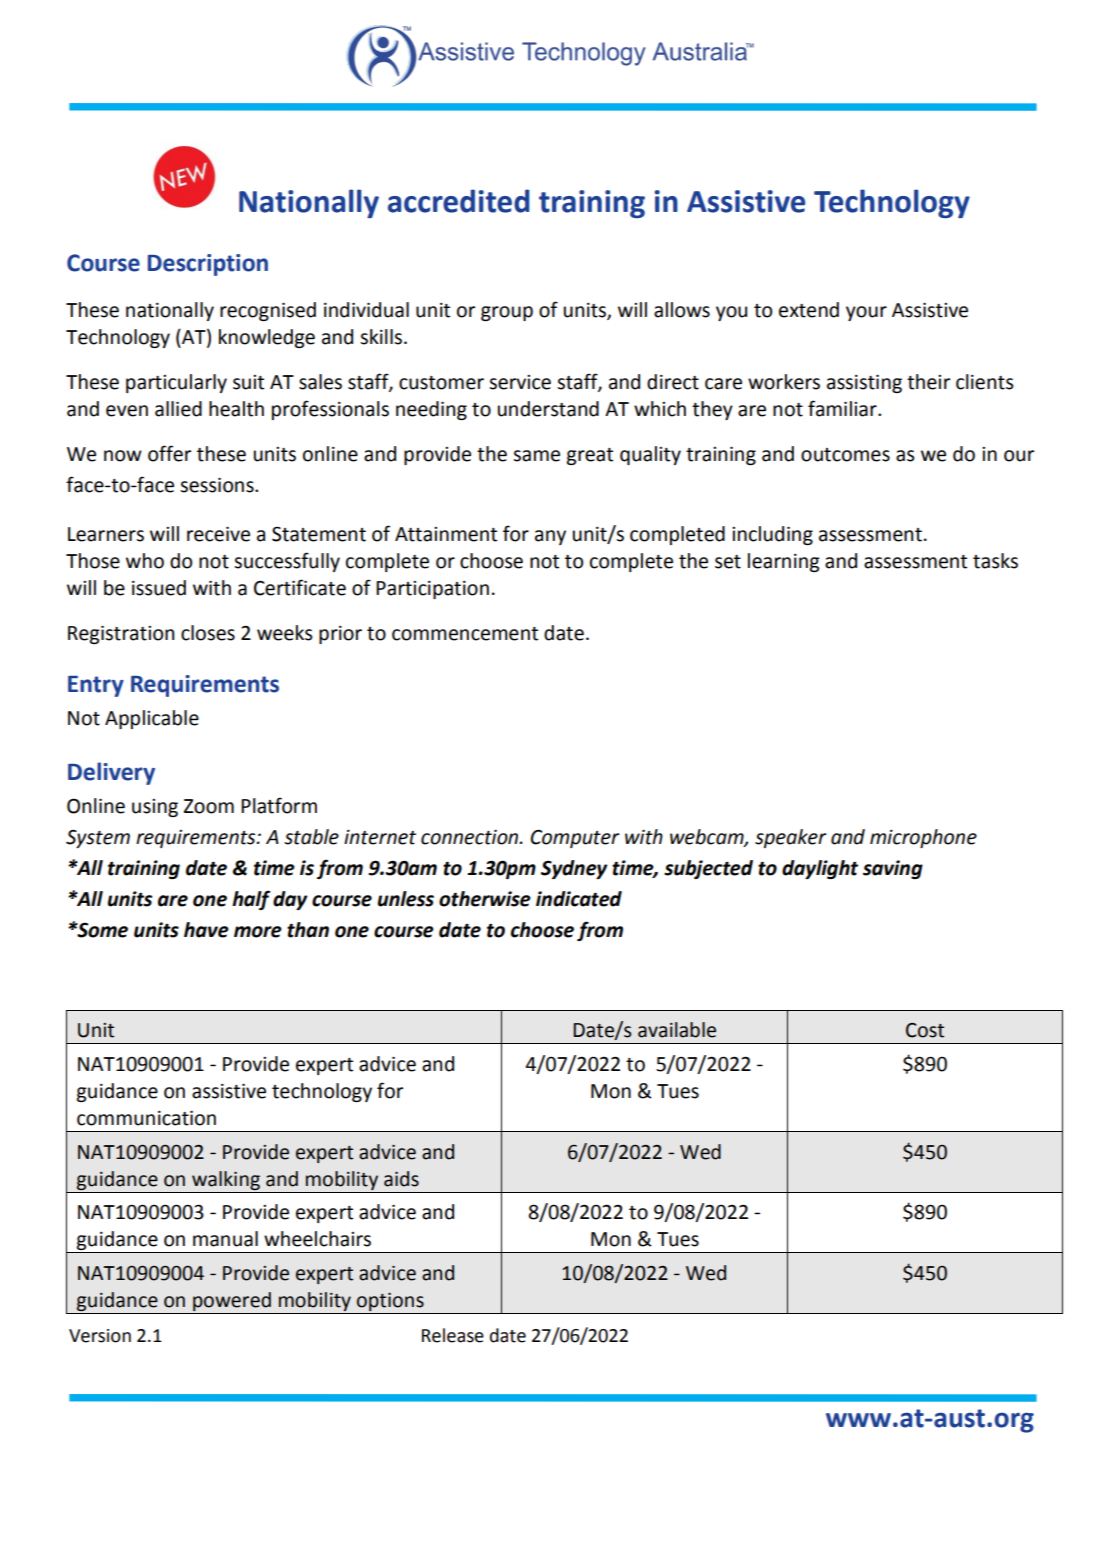 The width and height of the screenshot is (1101, 1556). Describe the element at coordinates (925, 1030) in the screenshot. I see `Cost` at that location.
